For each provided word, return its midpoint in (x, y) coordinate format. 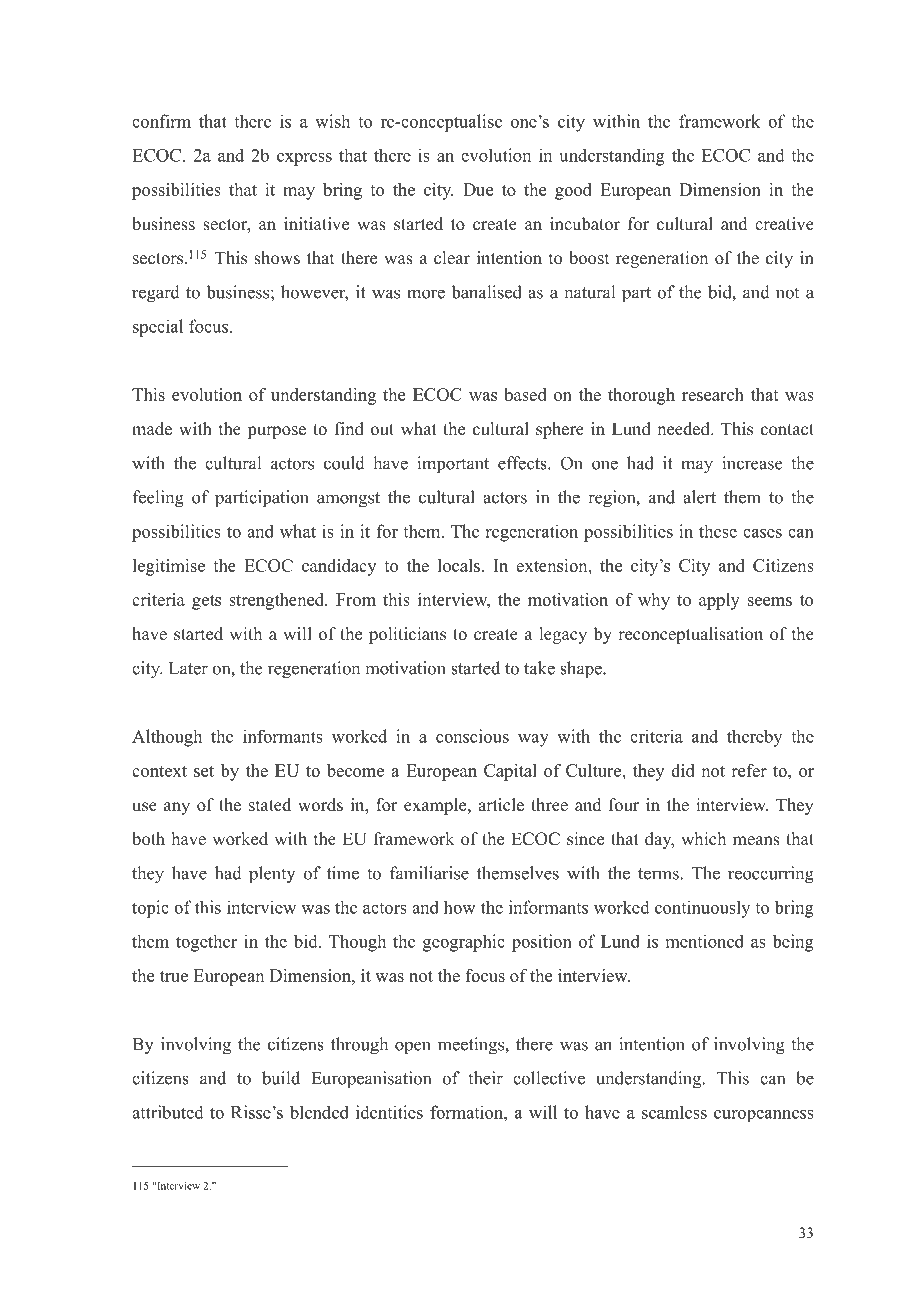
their (485, 1078)
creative (784, 224)
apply (719, 601)
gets (206, 602)
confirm (161, 121)
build (281, 1078)
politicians (407, 635)
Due (478, 189)
